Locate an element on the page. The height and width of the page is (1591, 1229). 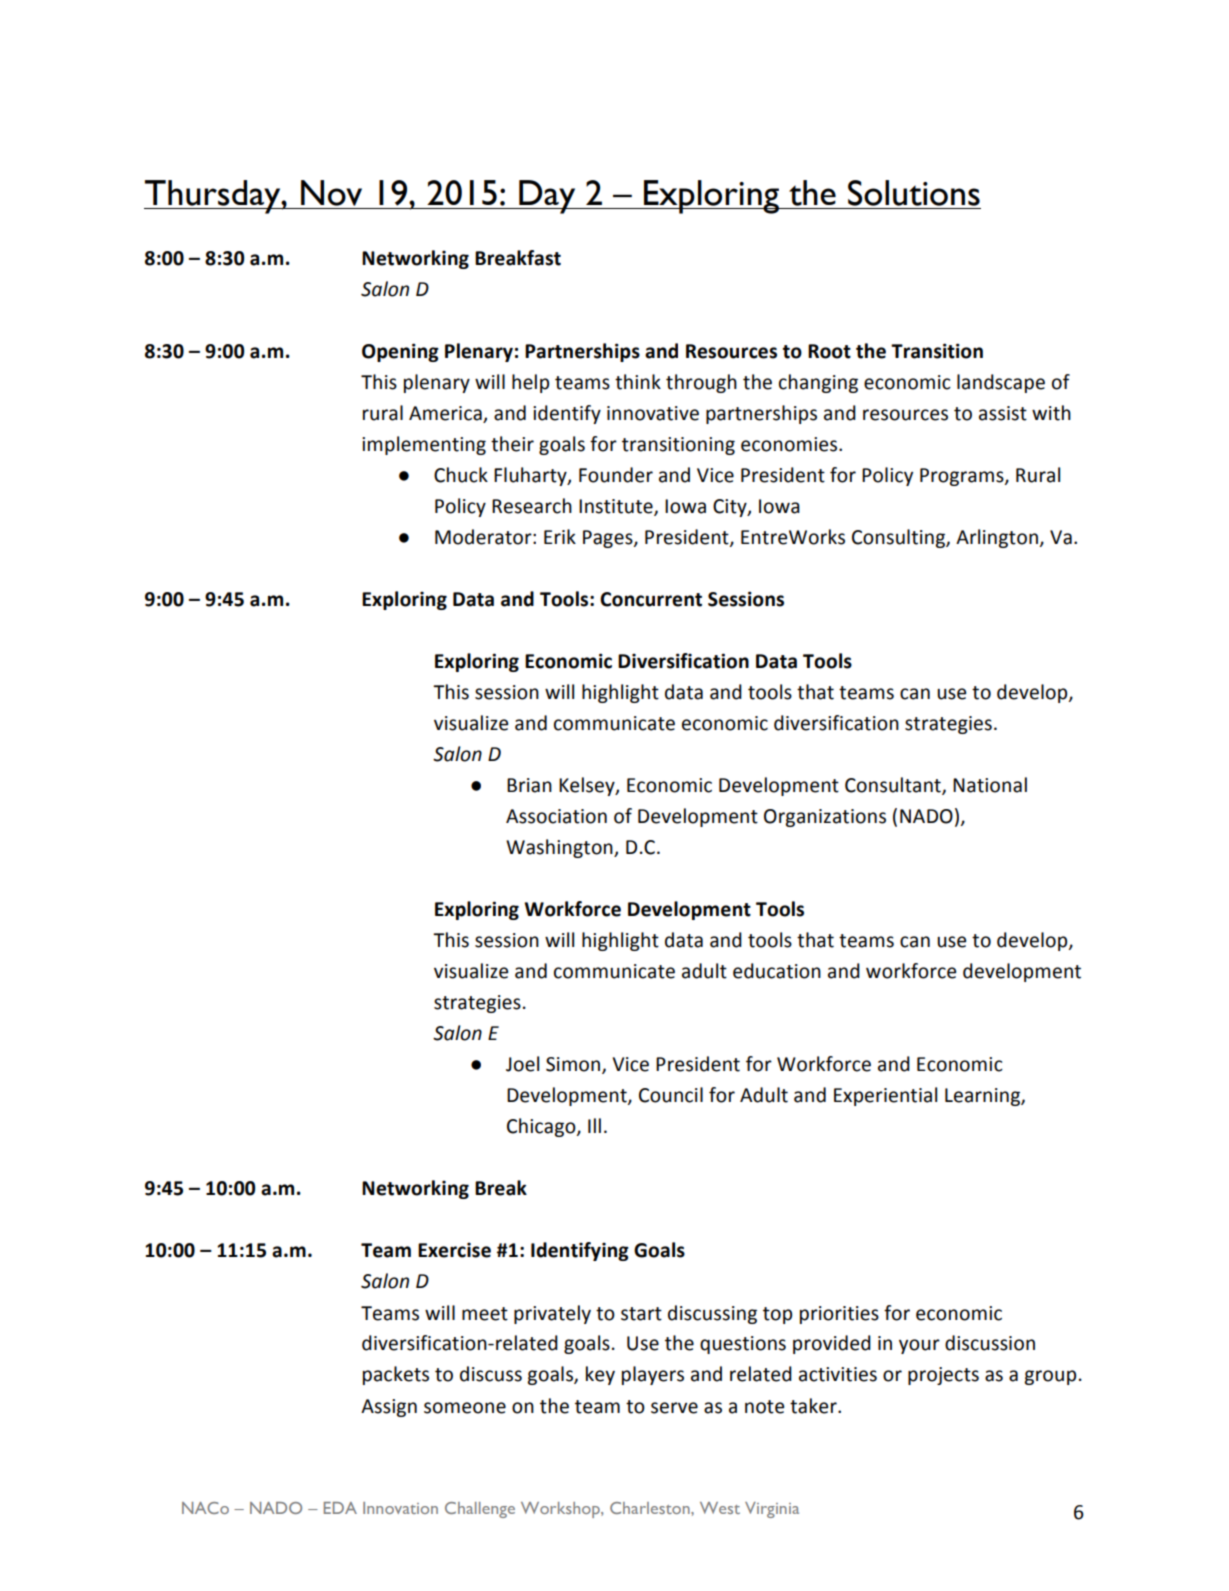
Joel is located at coordinates (522, 1064).
